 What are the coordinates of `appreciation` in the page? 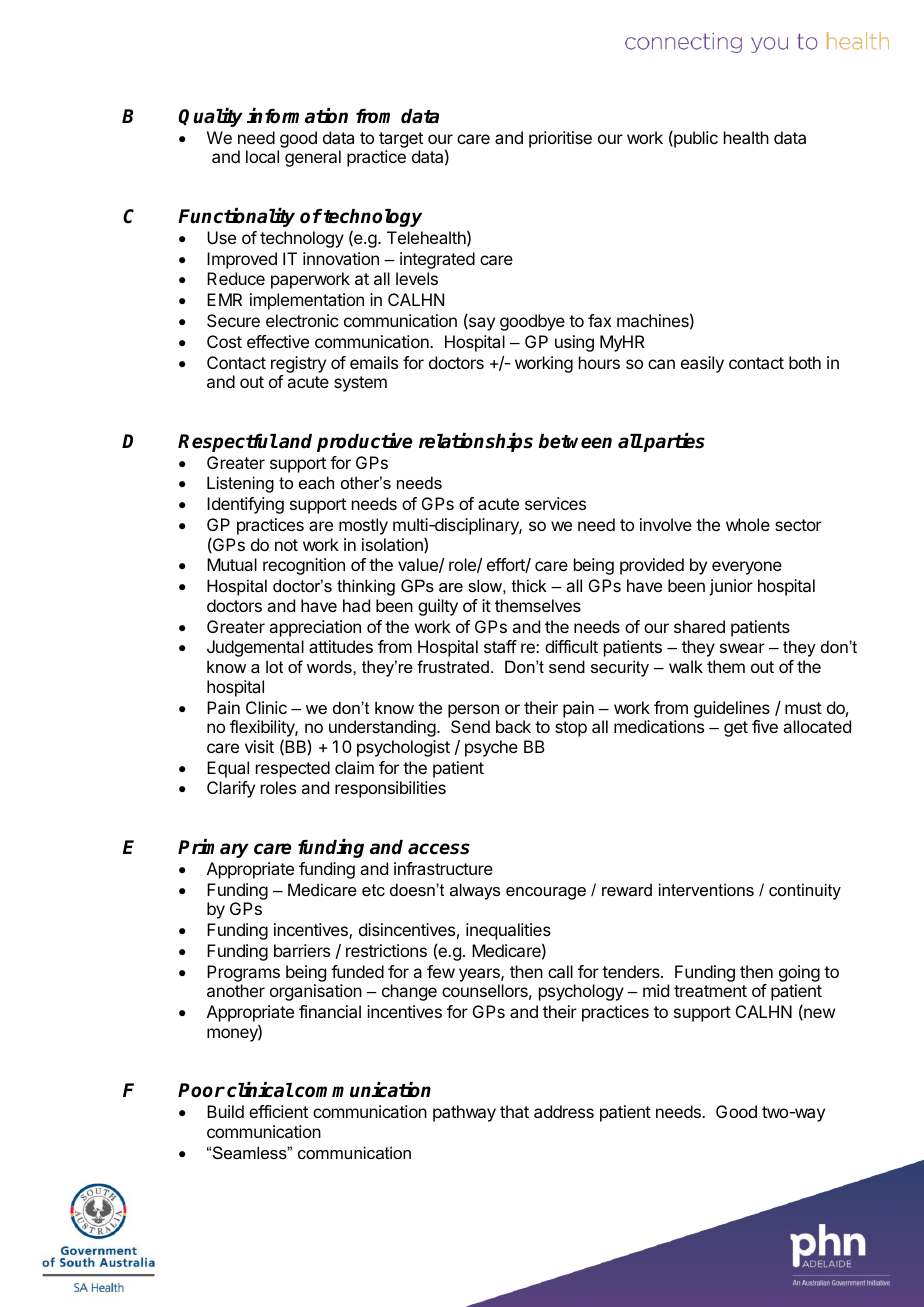 It's located at (315, 628).
